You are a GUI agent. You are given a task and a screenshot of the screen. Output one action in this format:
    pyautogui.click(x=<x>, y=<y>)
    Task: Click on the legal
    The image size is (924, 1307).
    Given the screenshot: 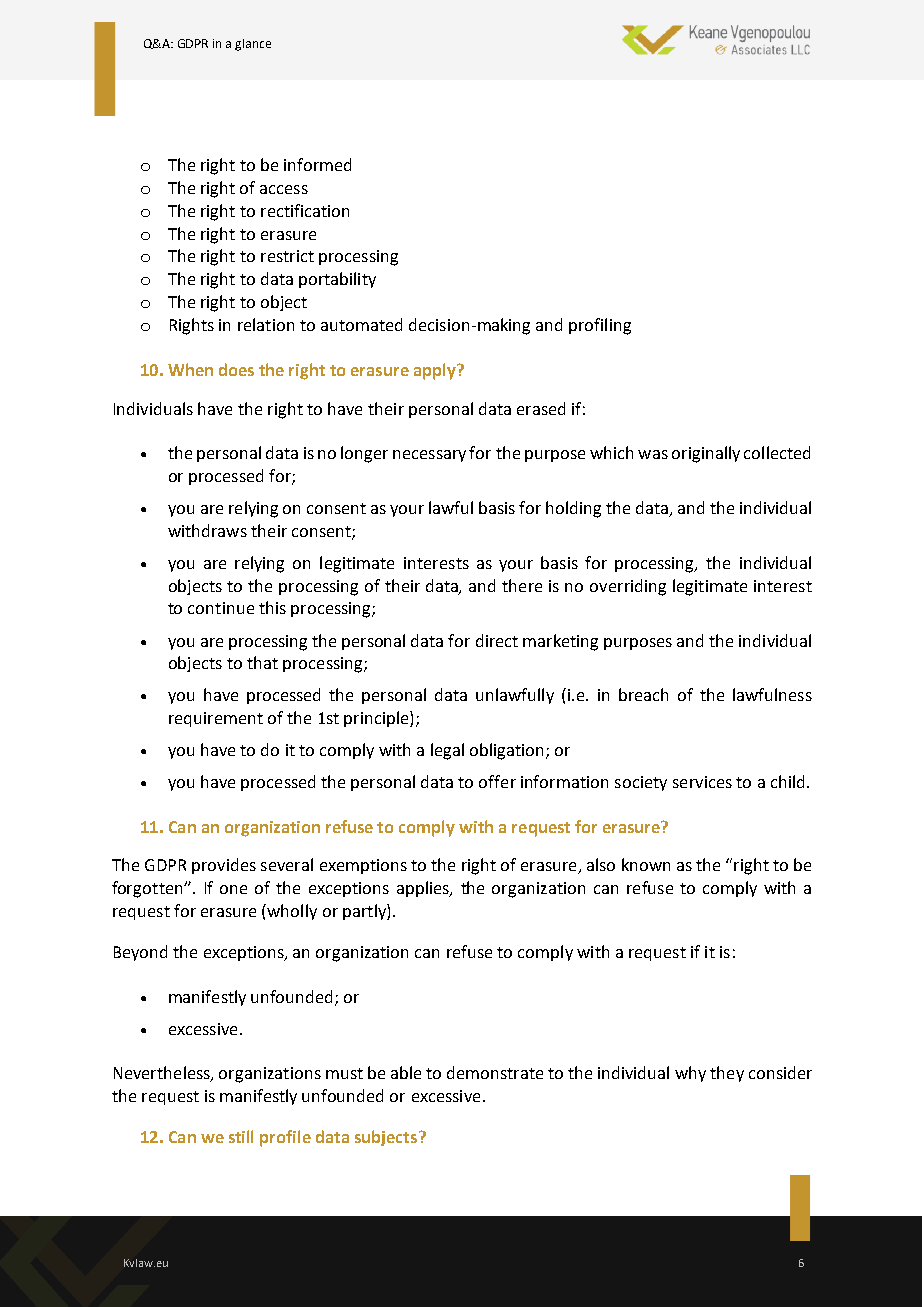 What is the action you would take?
    pyautogui.click(x=447, y=751)
